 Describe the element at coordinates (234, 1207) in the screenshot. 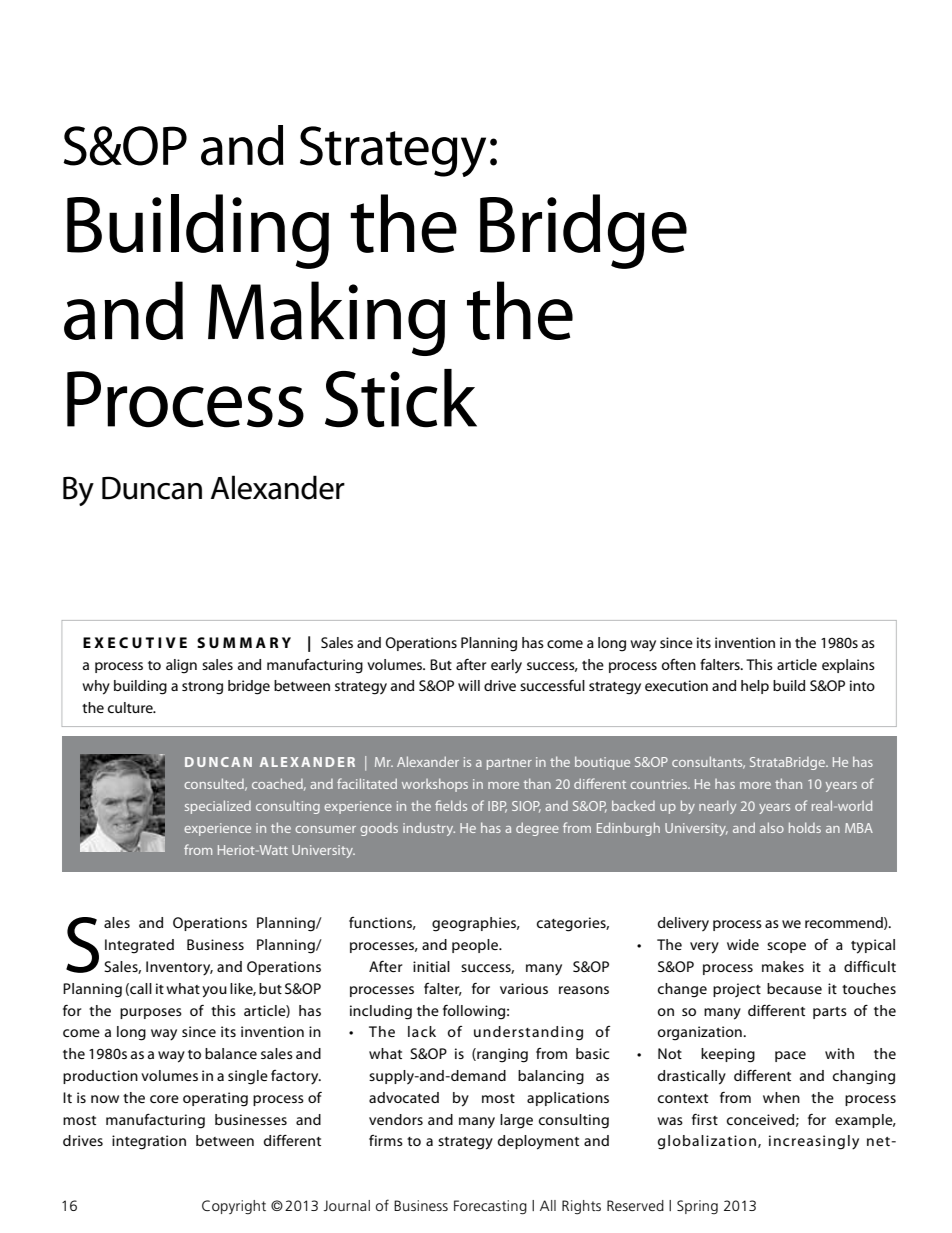

I see `Copyright` at that location.
